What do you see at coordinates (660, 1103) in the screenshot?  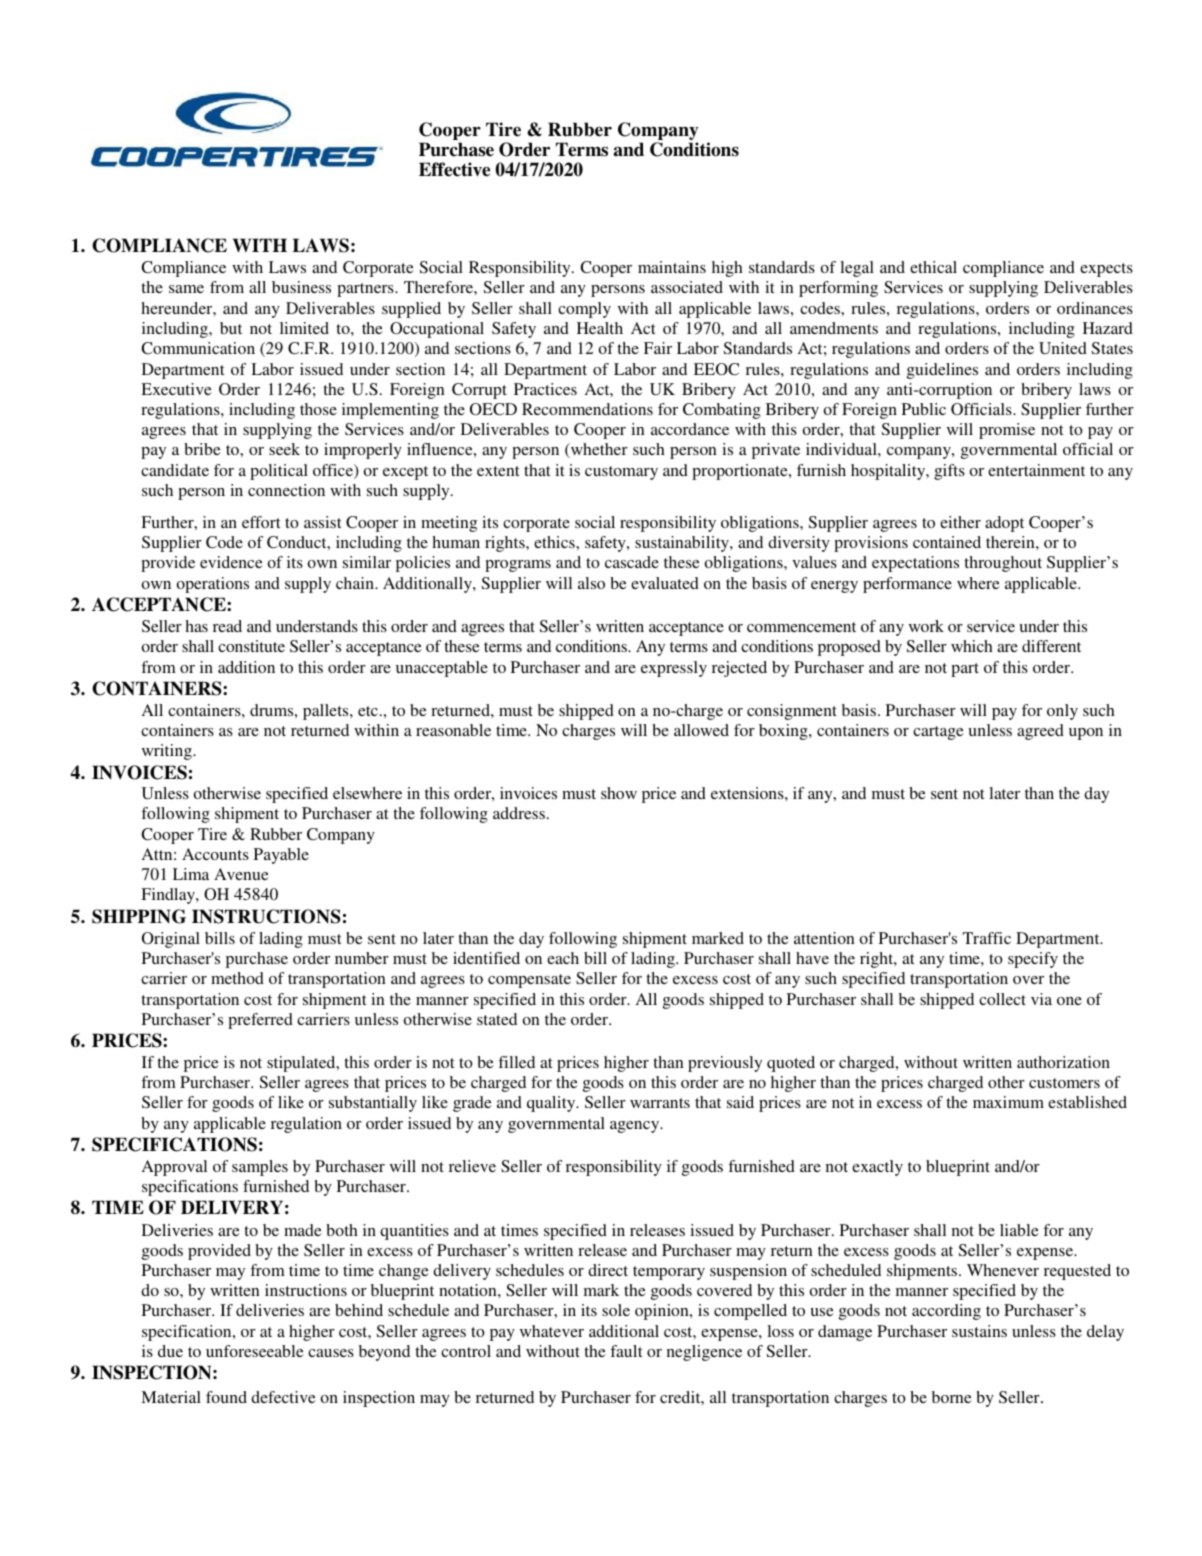 I see `warrants` at bounding box center [660, 1103].
